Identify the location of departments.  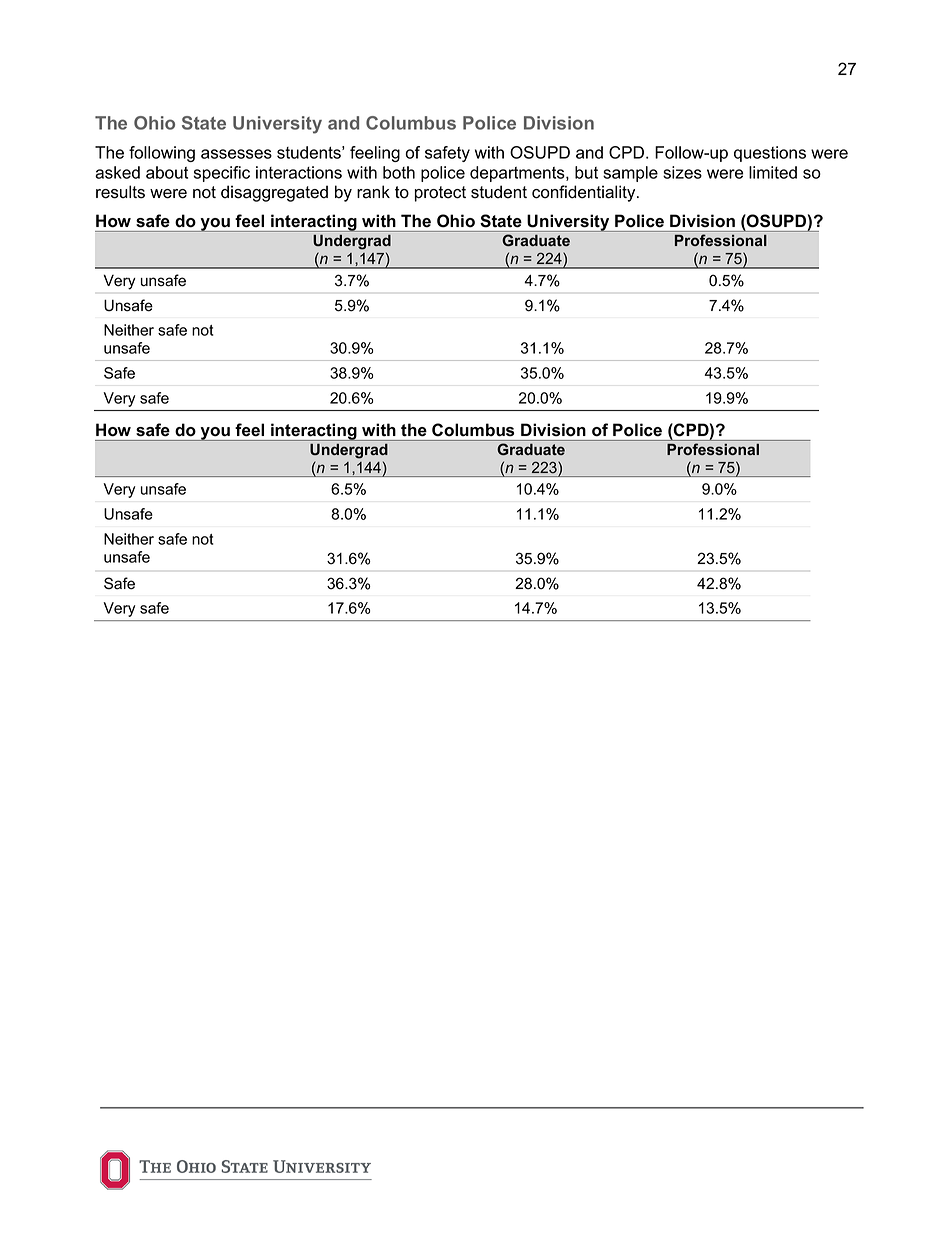
(518, 174).
